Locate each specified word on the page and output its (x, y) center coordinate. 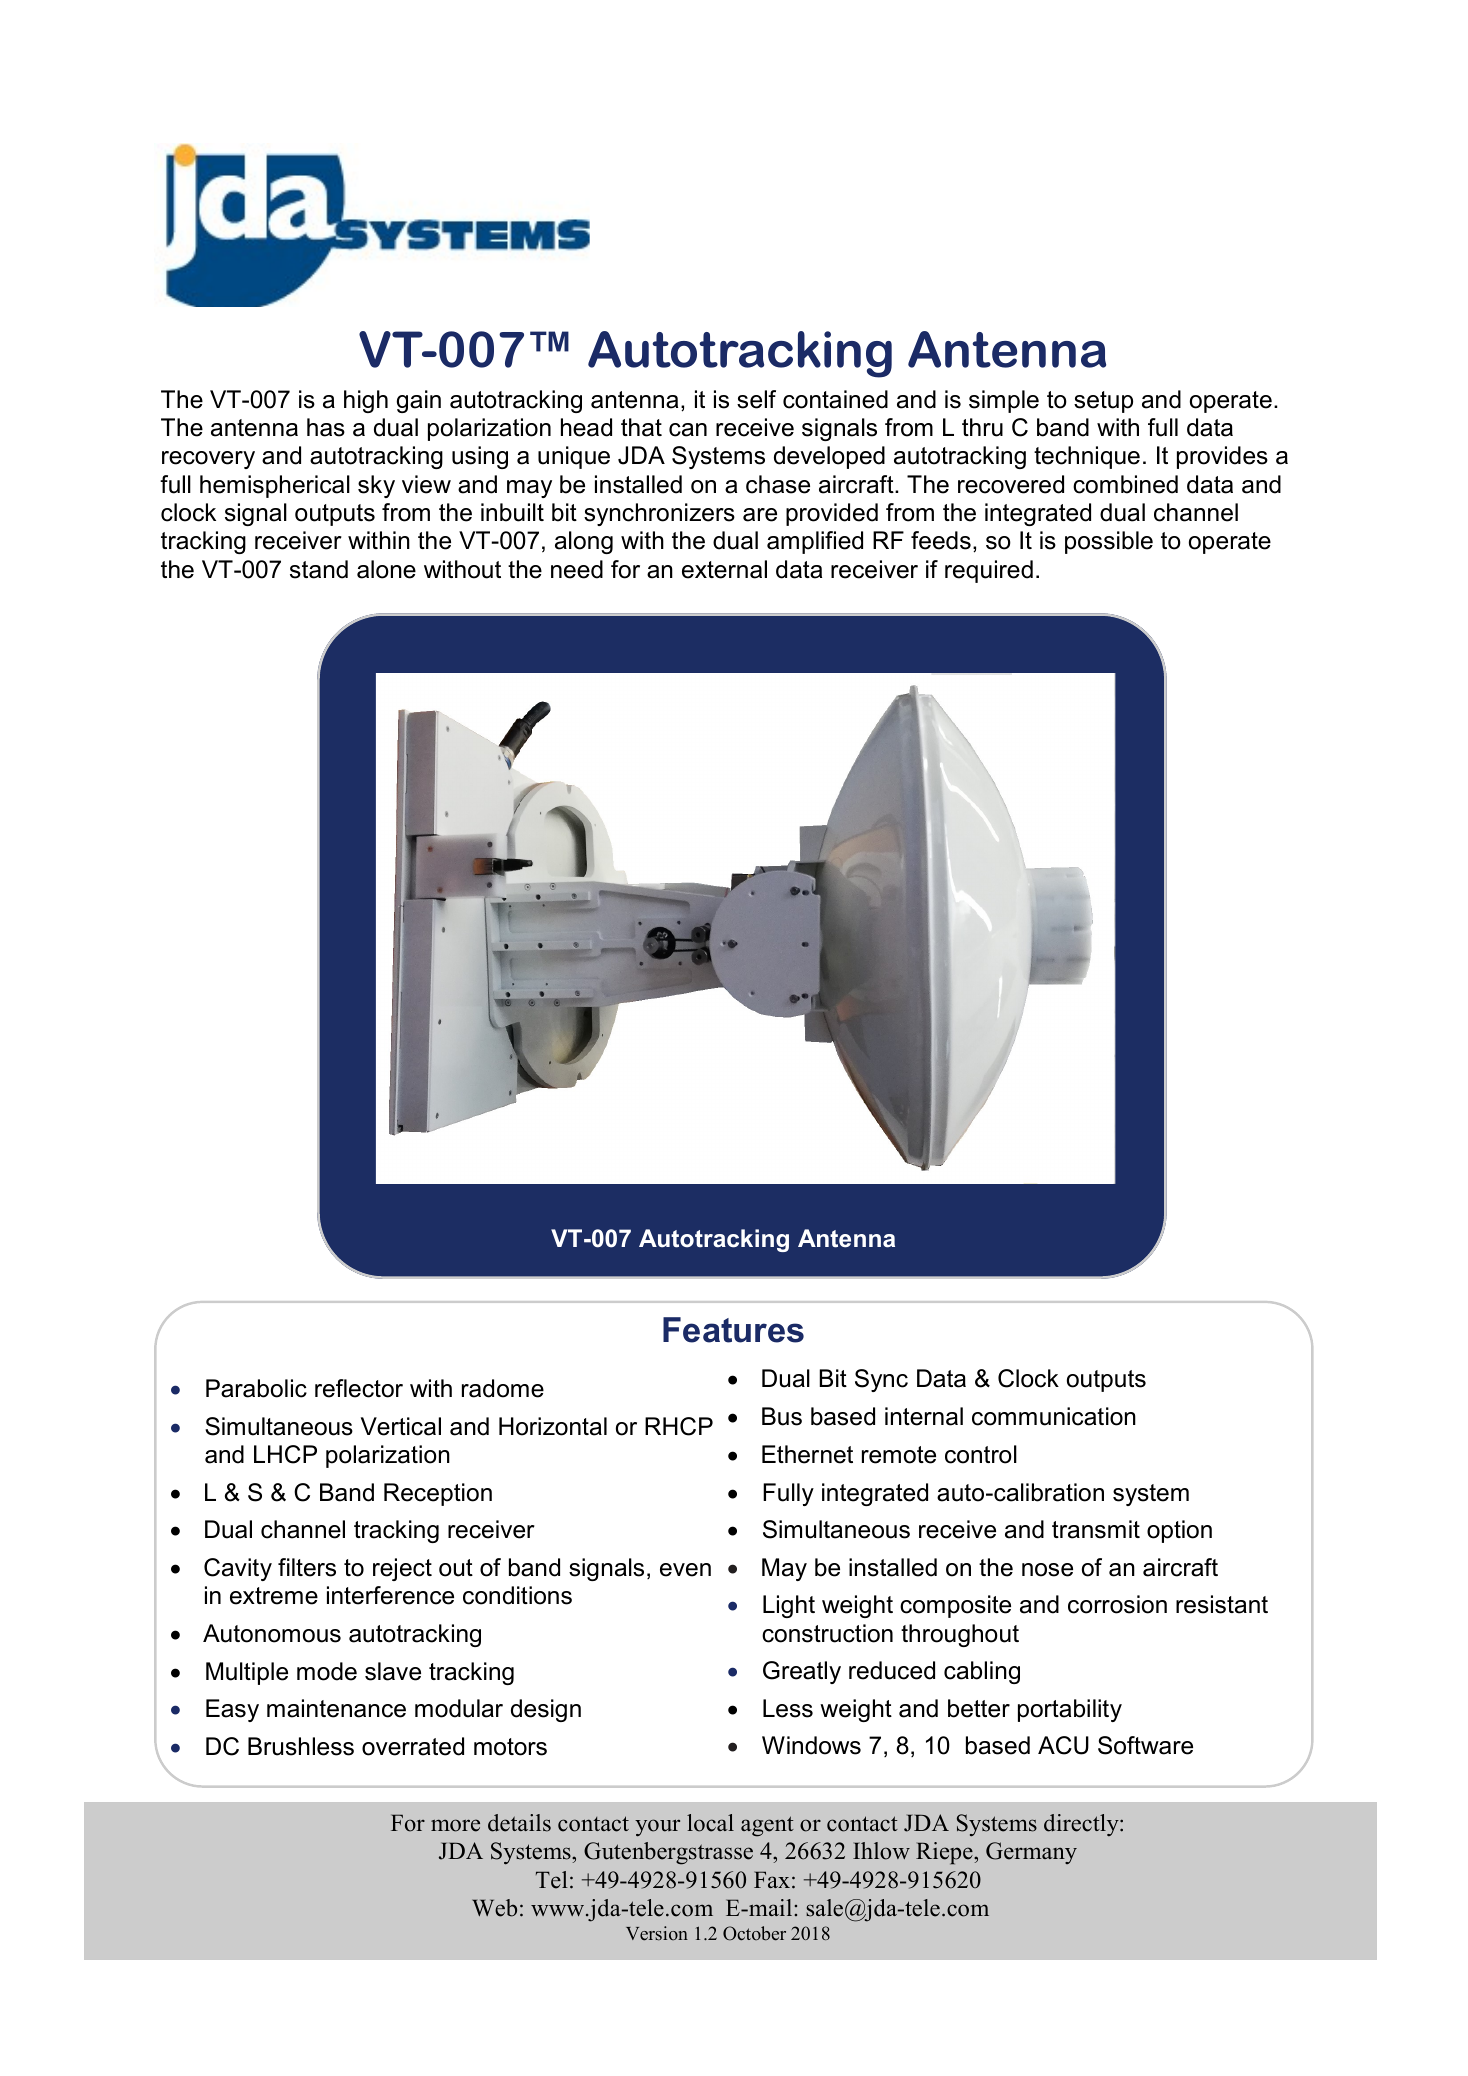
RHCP (679, 1426)
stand (319, 569)
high (366, 401)
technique (1087, 457)
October (754, 1933)
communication (1054, 1416)
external (724, 569)
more (455, 1825)
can (688, 430)
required (989, 571)
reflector (359, 1388)
